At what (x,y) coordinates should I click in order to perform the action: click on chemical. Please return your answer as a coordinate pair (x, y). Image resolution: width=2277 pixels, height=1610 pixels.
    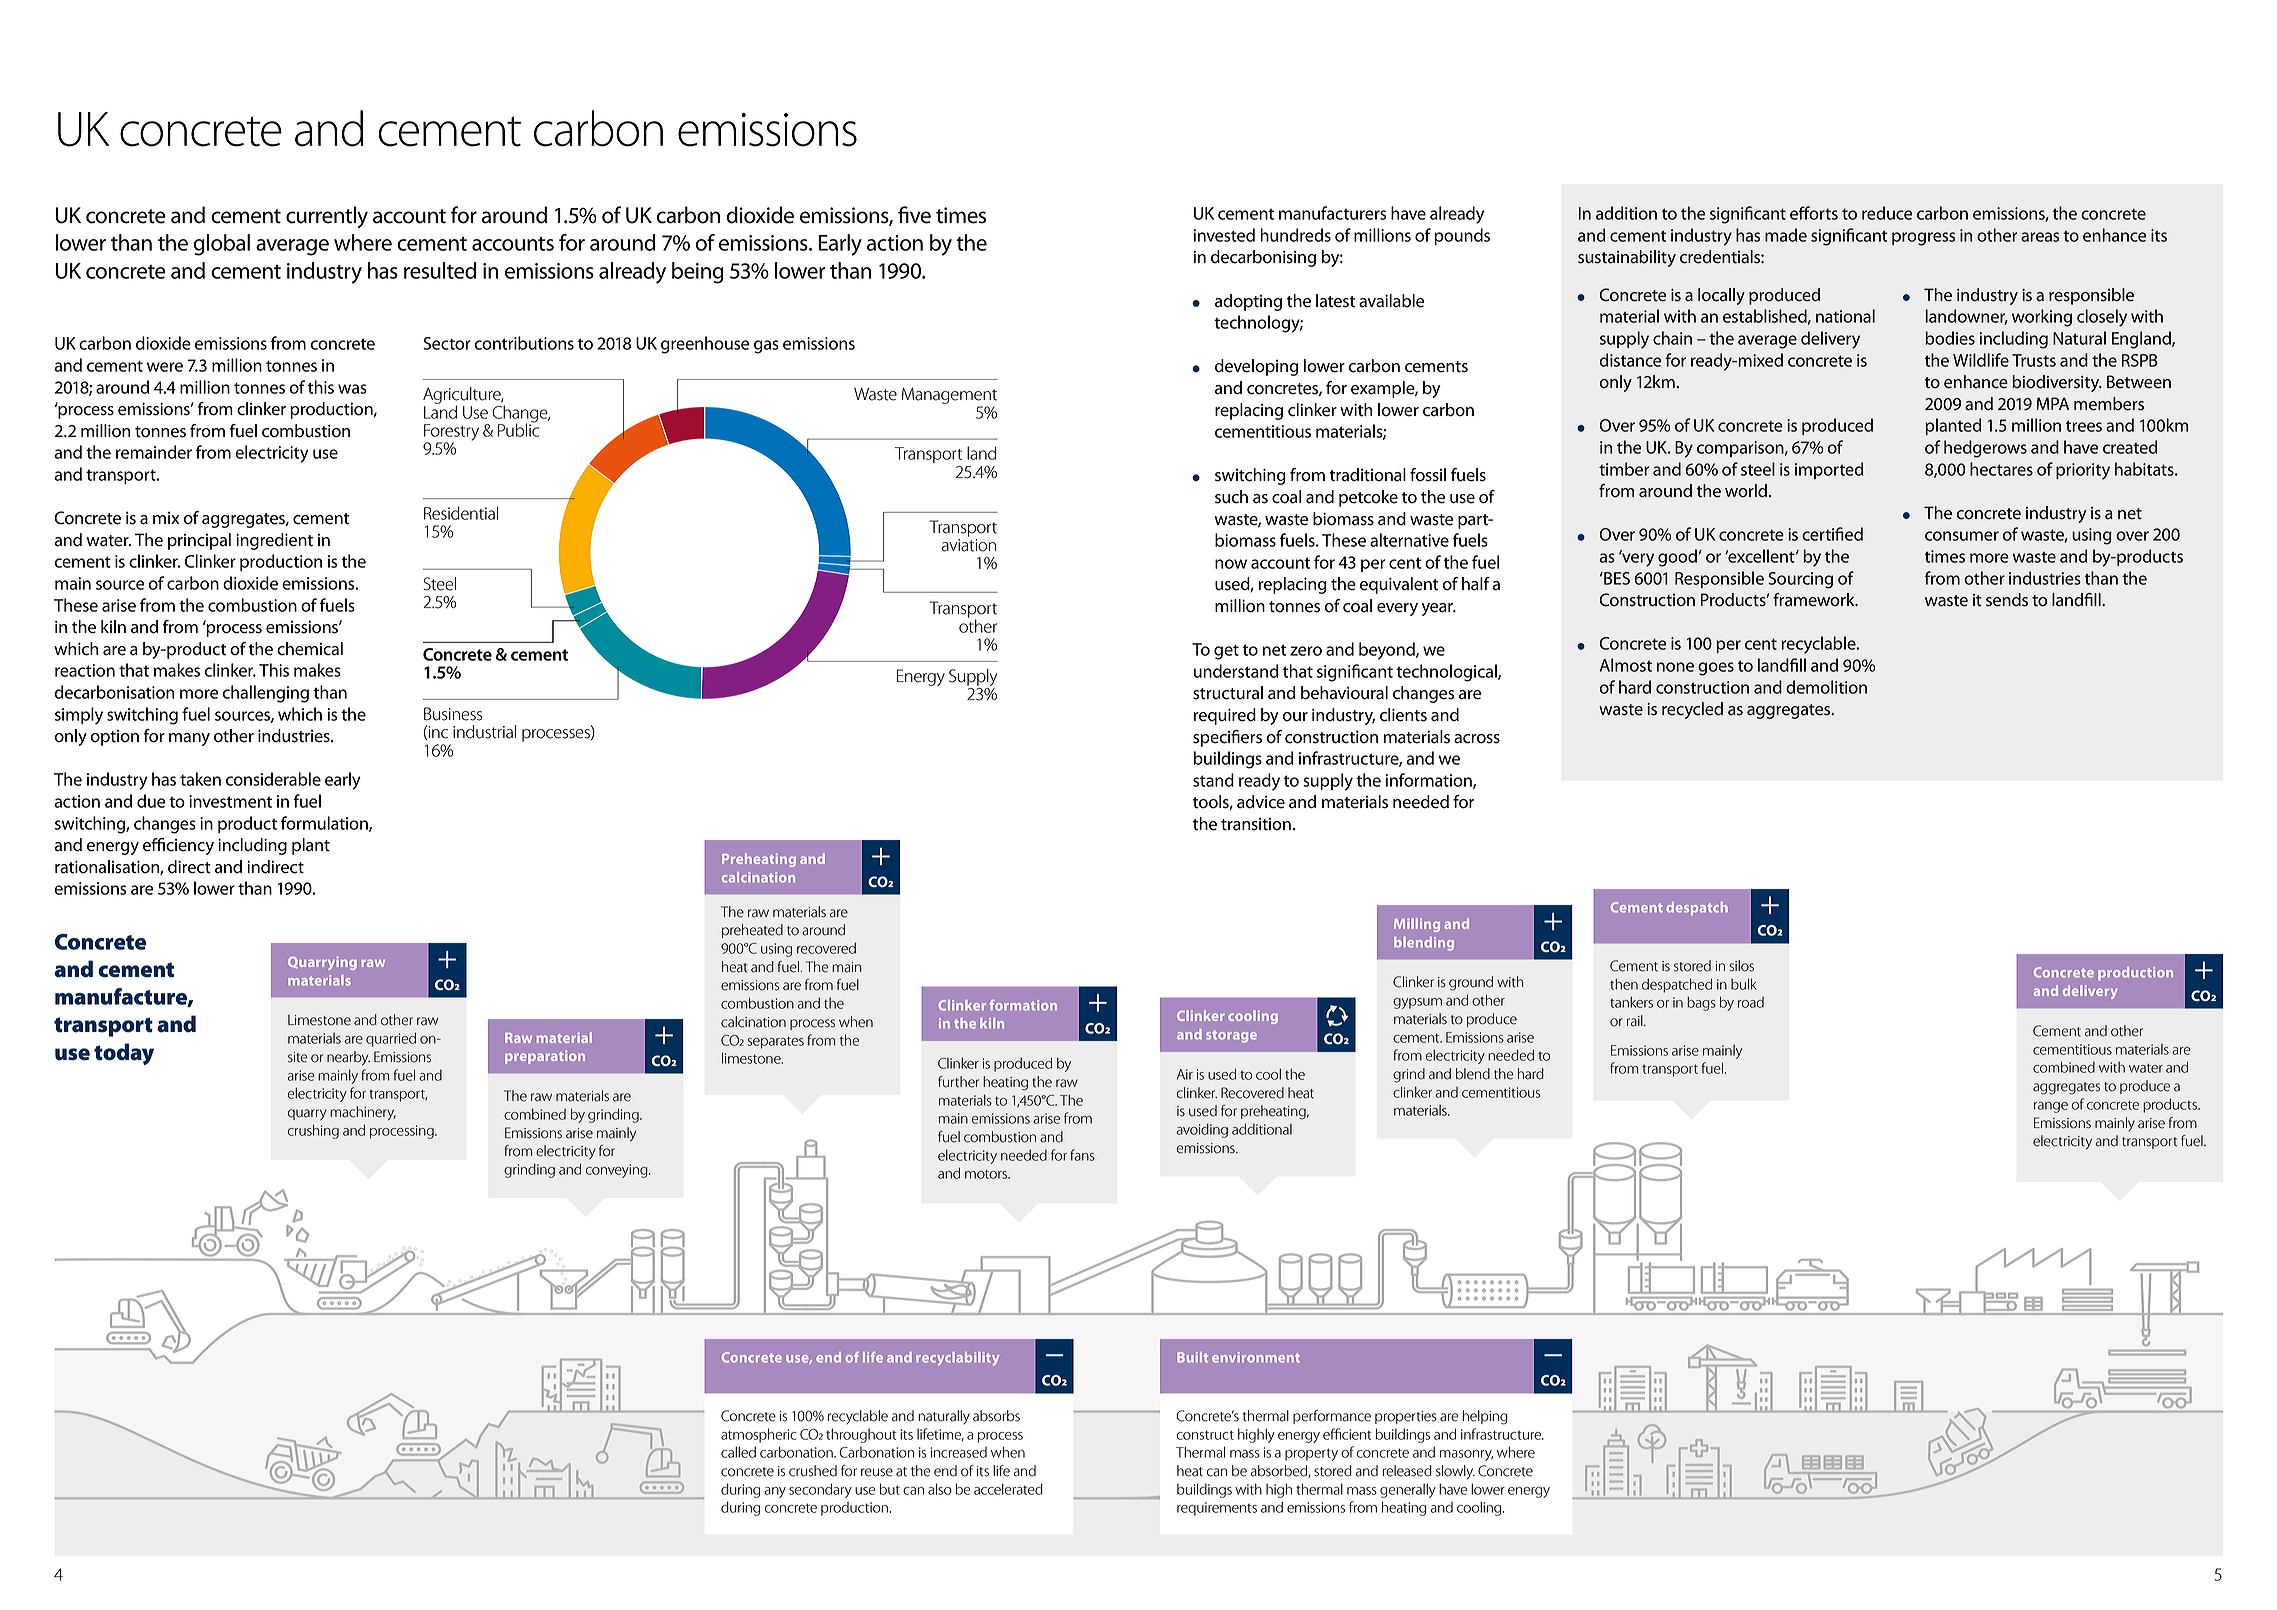
    Looking at the image, I should click on (310, 649).
